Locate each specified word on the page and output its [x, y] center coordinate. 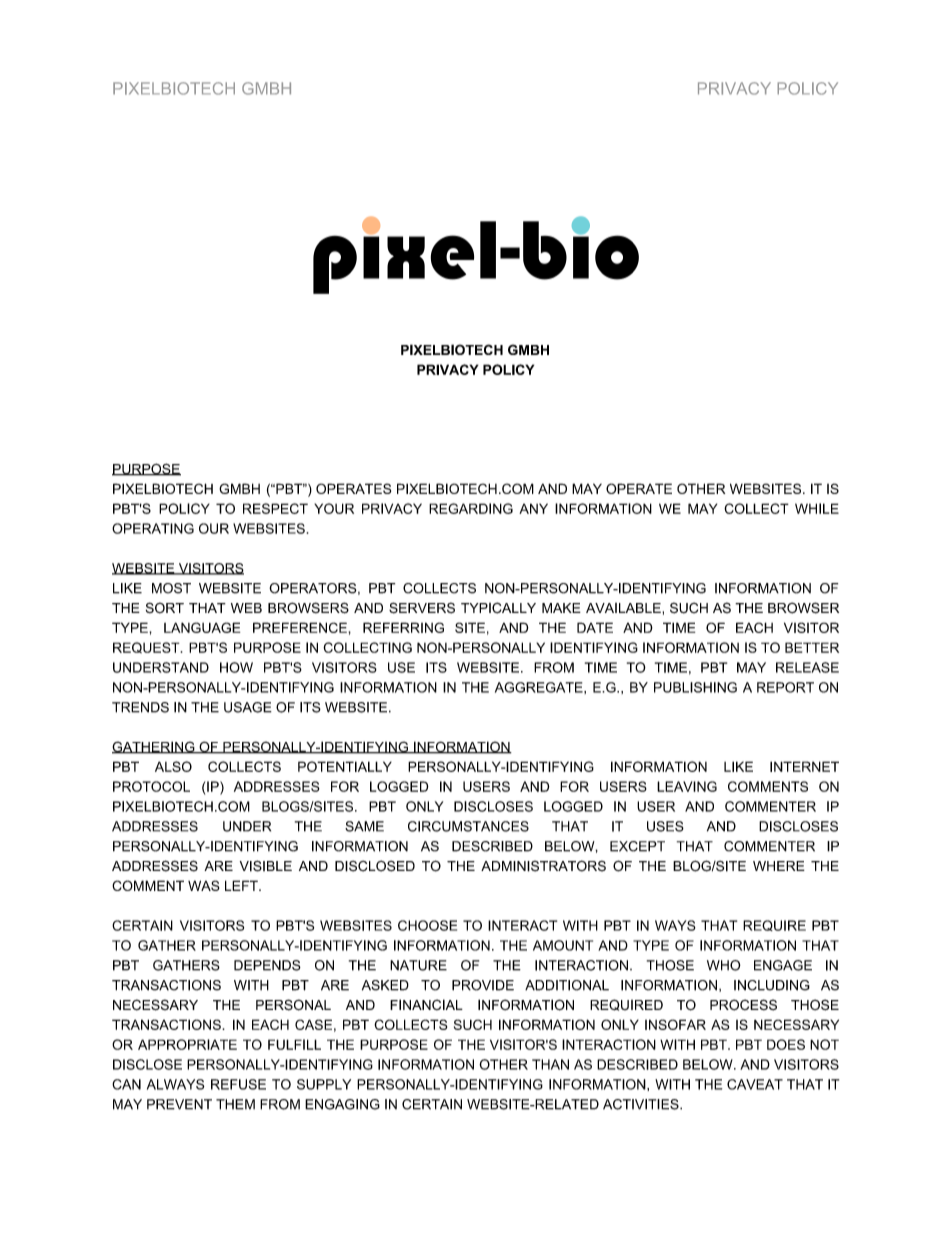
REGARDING [471, 508]
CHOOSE [427, 925]
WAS [204, 885]
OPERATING [153, 528]
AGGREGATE [540, 687]
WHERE [779, 866]
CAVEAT [755, 1084]
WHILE [817, 508]
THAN [550, 1064]
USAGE [248, 707]
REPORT [785, 687]
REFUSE [238, 1084]
